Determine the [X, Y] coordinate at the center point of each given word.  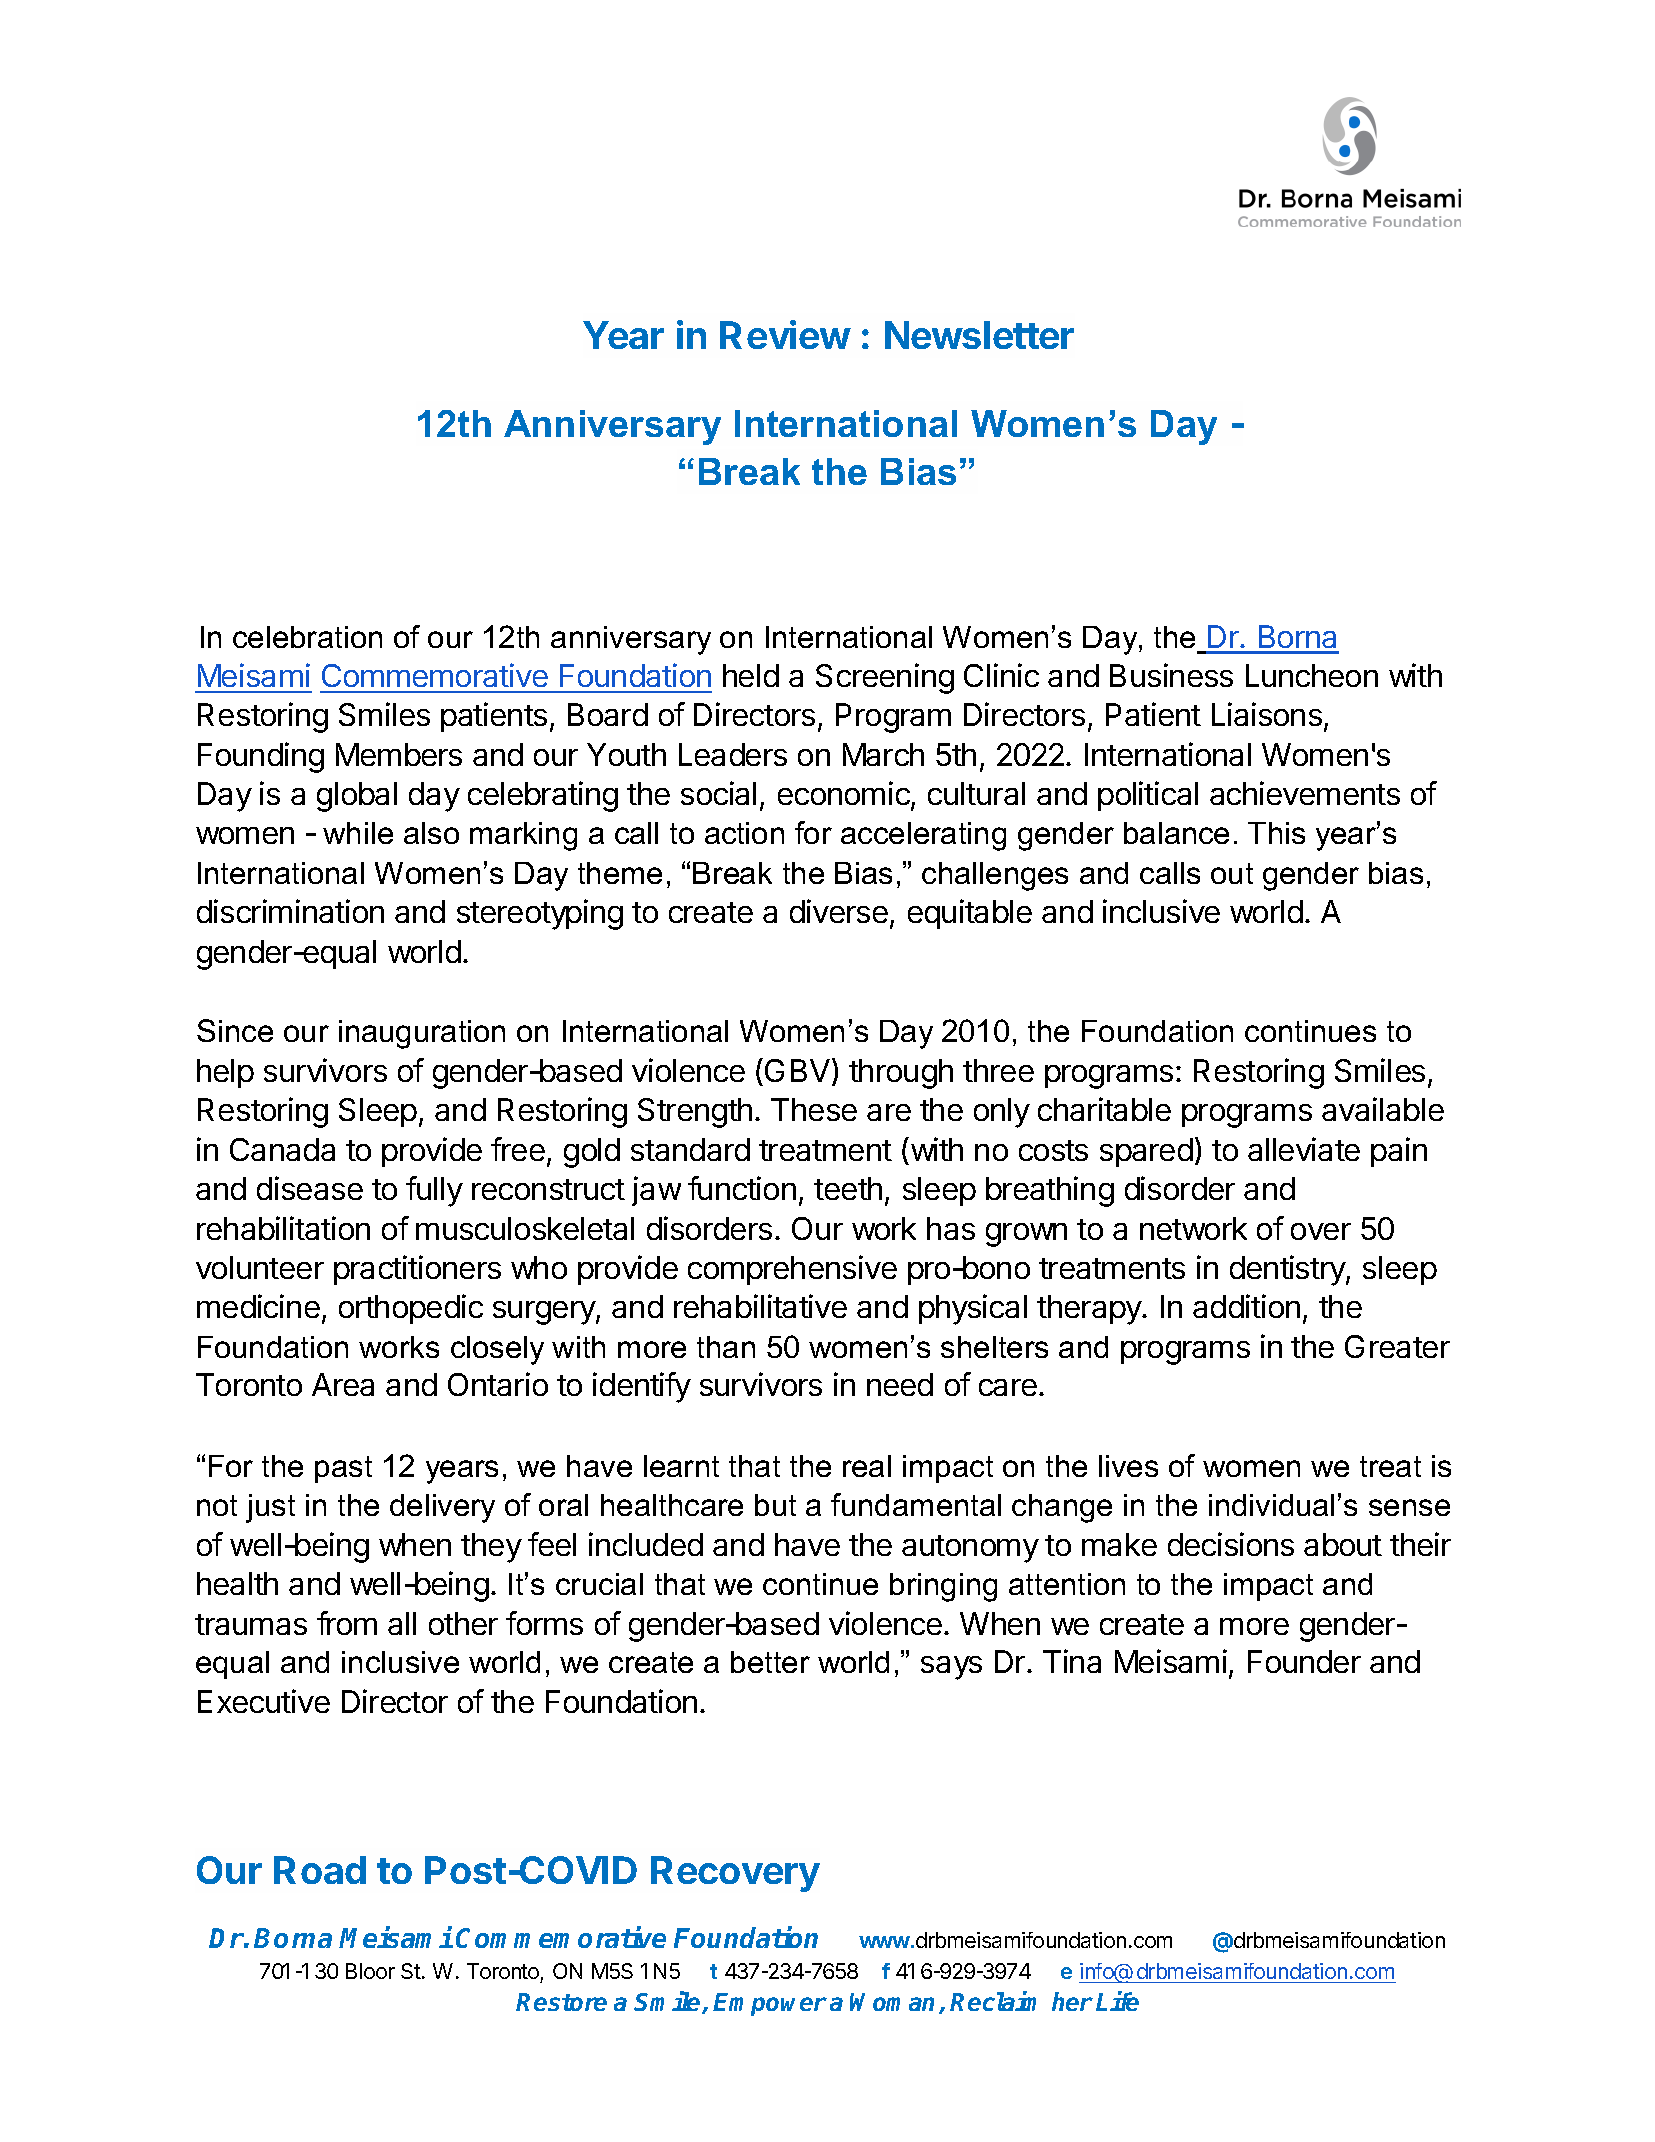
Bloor [370, 1971]
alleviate [1304, 1149]
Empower [770, 2004]
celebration [307, 637]
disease [310, 1188]
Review [785, 334]
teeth [848, 1188]
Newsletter [979, 335]
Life [1117, 2001]
